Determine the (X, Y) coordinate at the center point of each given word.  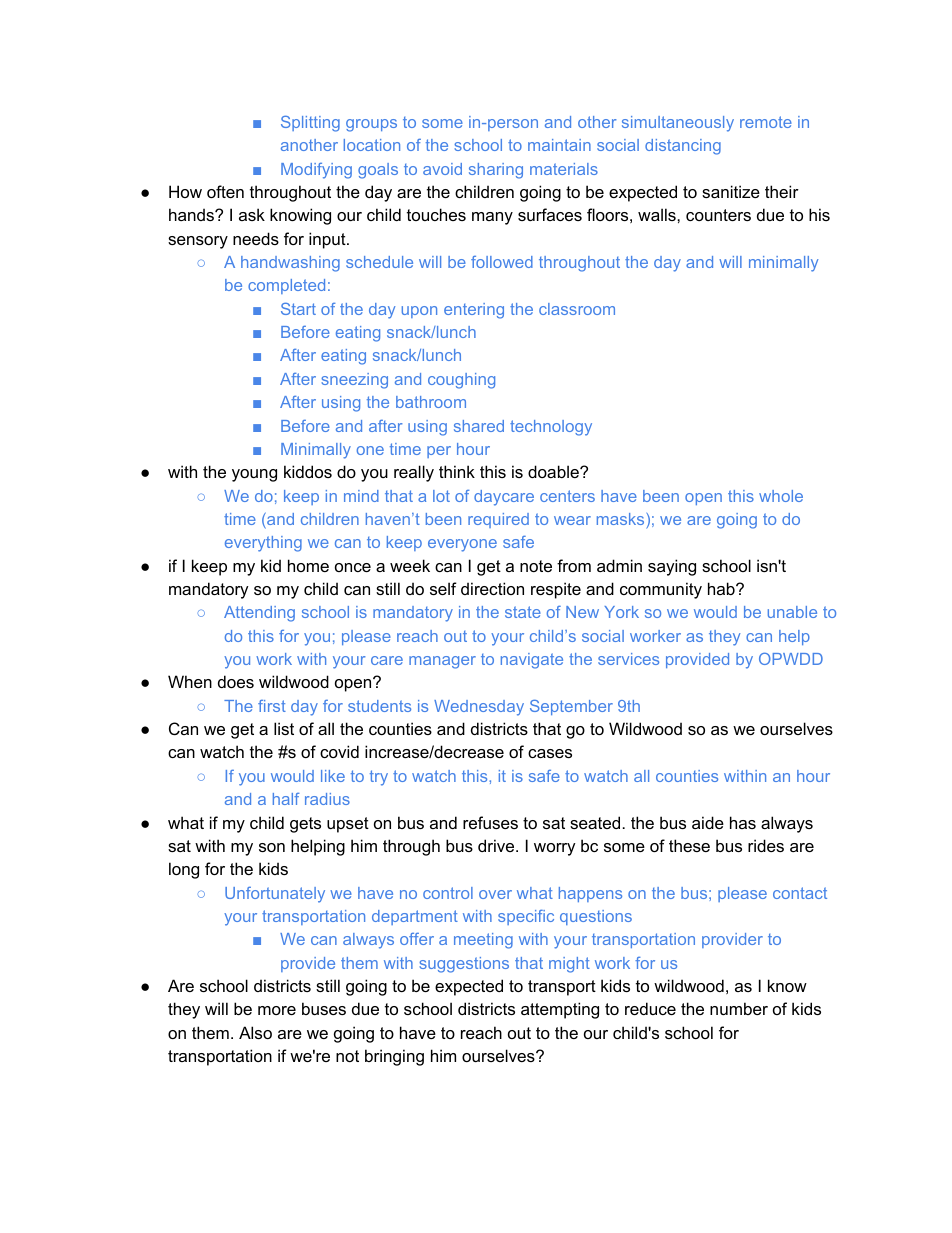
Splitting (310, 124)
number (739, 1008)
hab (722, 588)
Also (255, 1032)
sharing (496, 171)
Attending (259, 614)
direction (492, 588)
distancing (683, 147)
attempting (560, 1010)
